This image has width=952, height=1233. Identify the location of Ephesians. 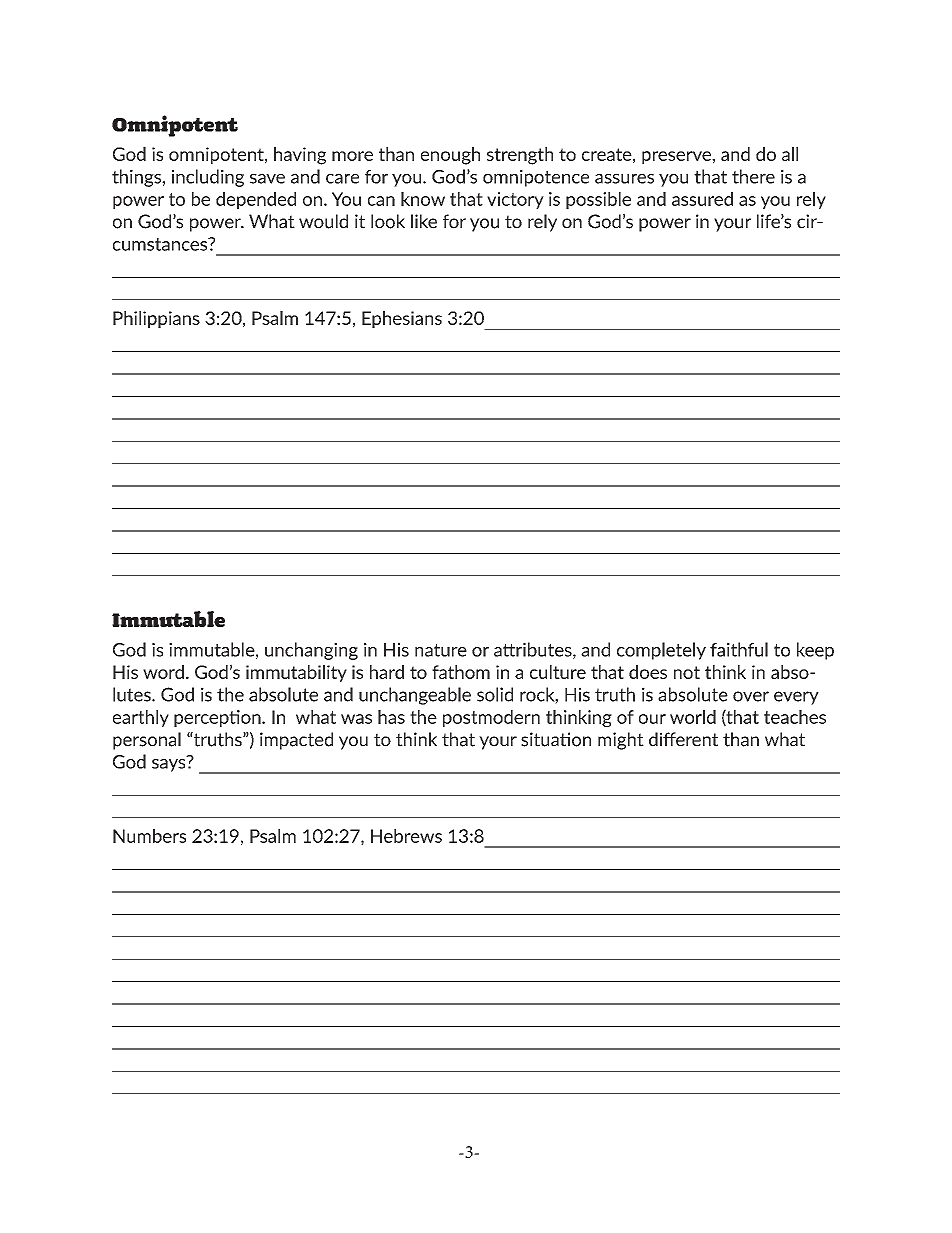
(402, 319).
